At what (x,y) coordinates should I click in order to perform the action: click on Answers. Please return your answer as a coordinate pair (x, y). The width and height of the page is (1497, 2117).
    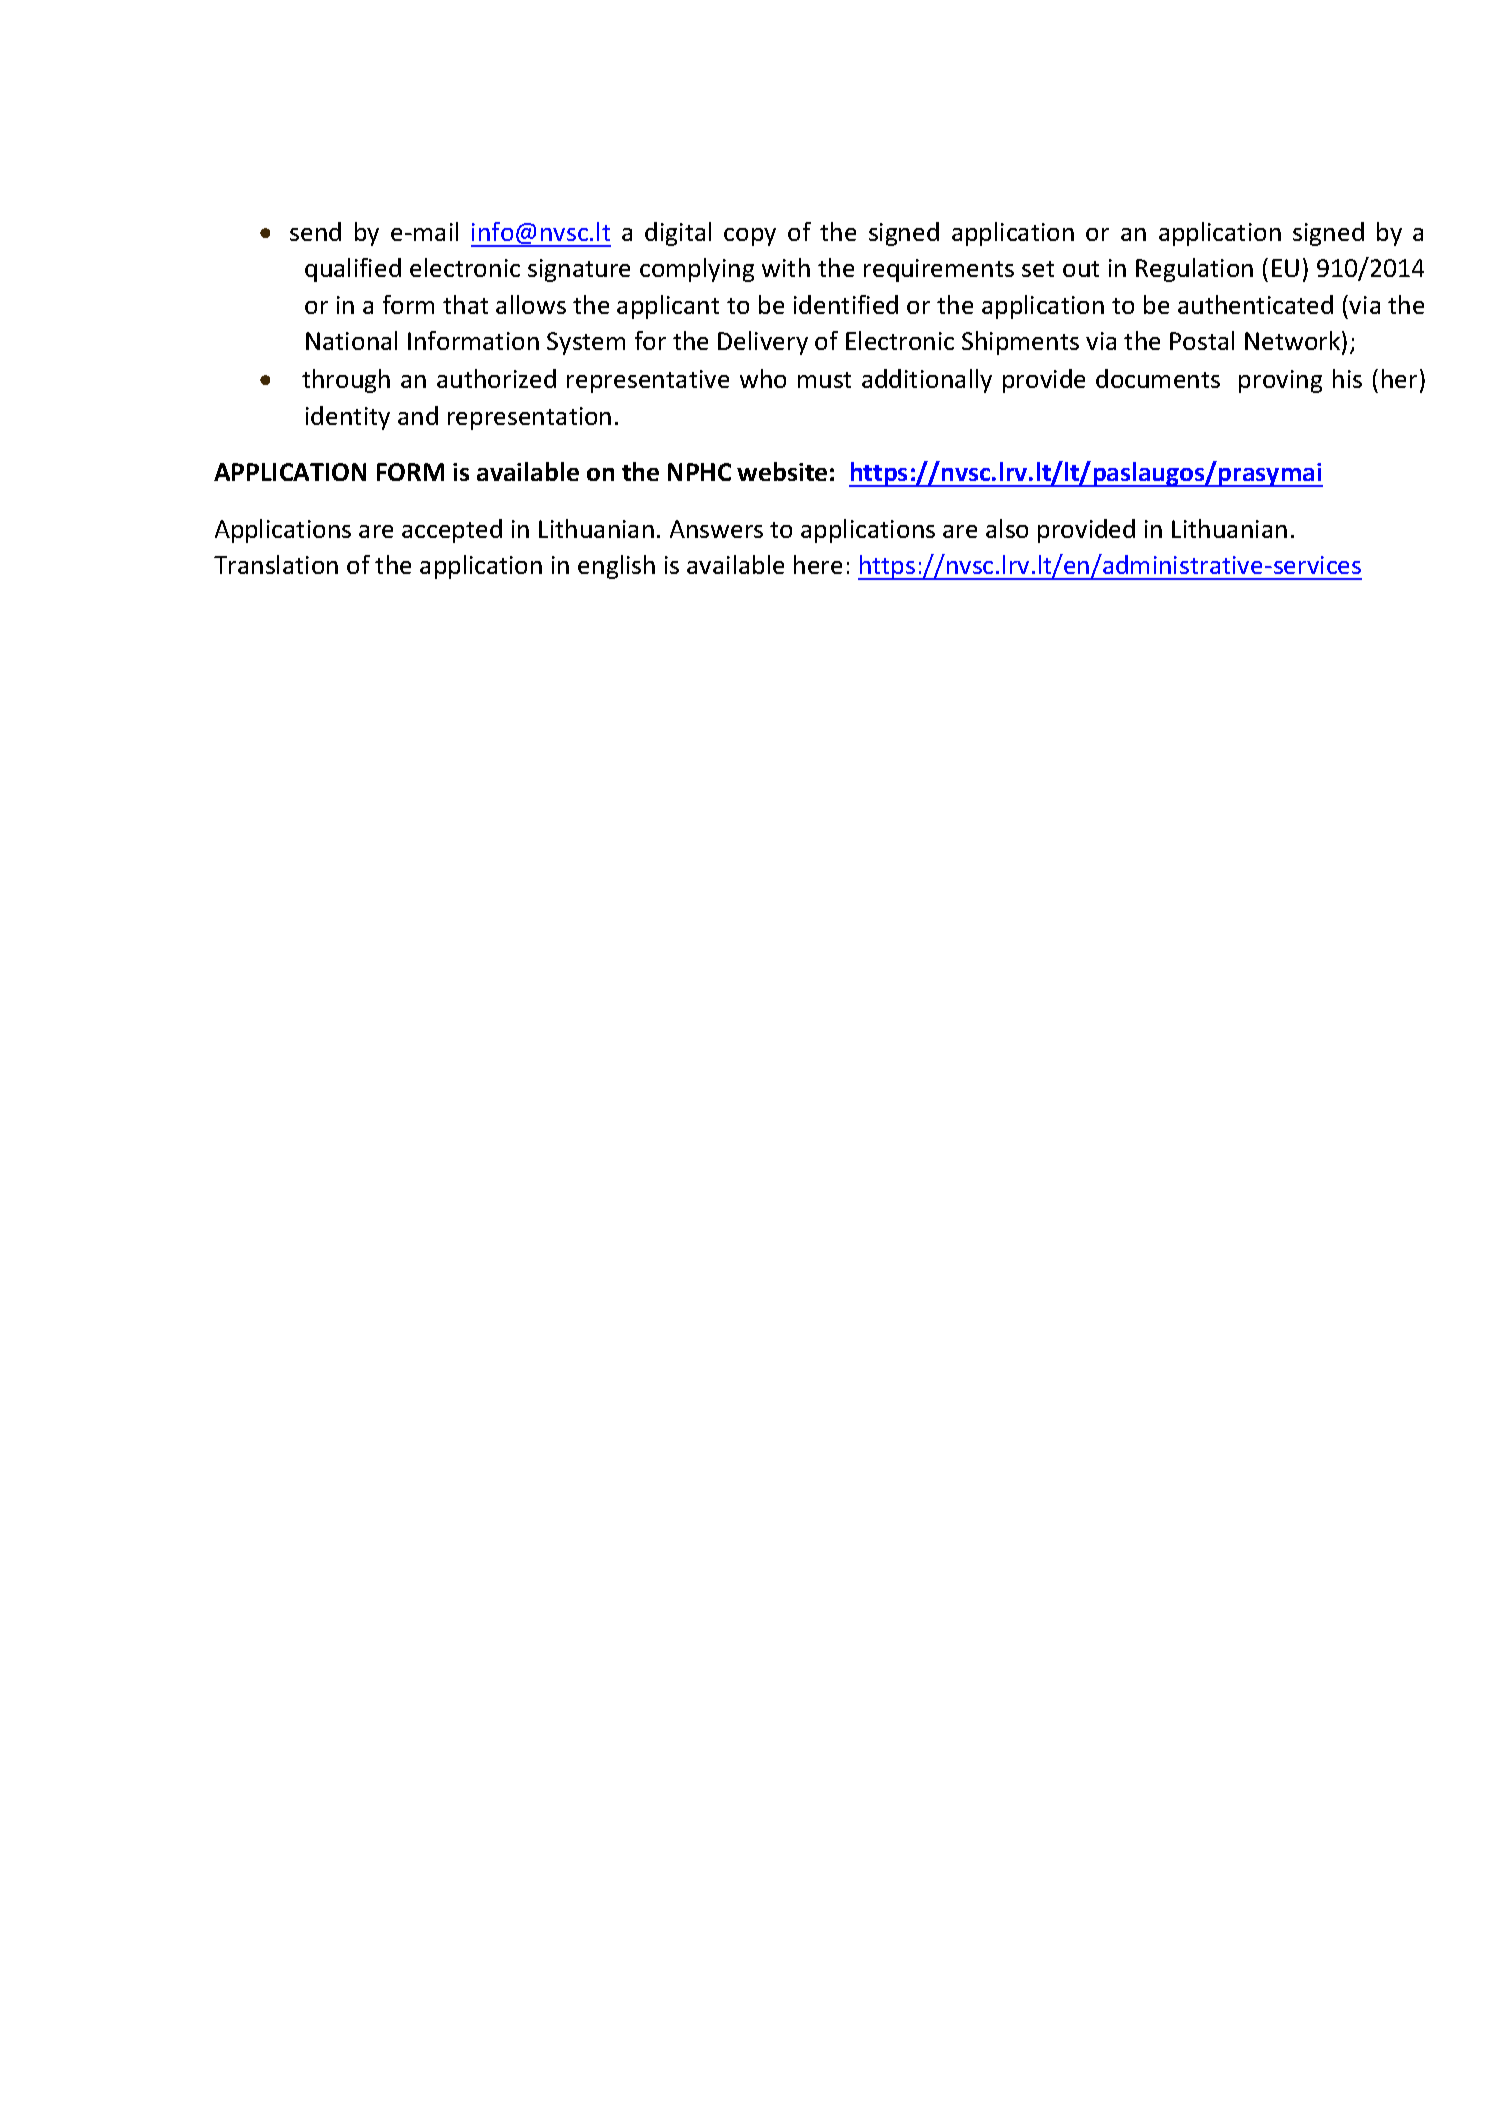
    Looking at the image, I should click on (716, 529).
